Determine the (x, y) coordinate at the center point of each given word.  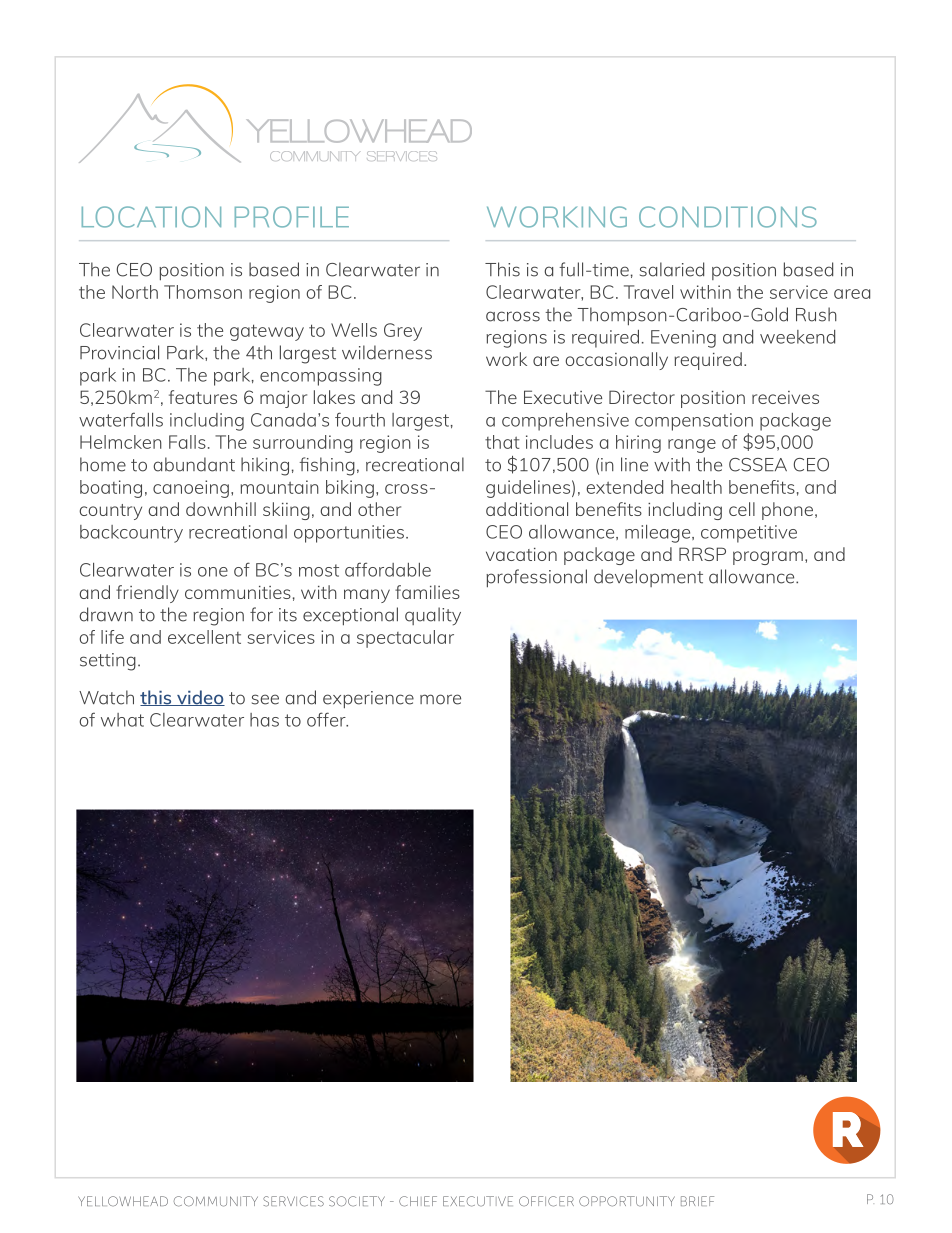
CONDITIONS (728, 217)
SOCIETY (357, 1201)
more (440, 699)
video (200, 698)
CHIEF (418, 1201)
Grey (403, 332)
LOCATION (151, 217)
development (648, 578)
